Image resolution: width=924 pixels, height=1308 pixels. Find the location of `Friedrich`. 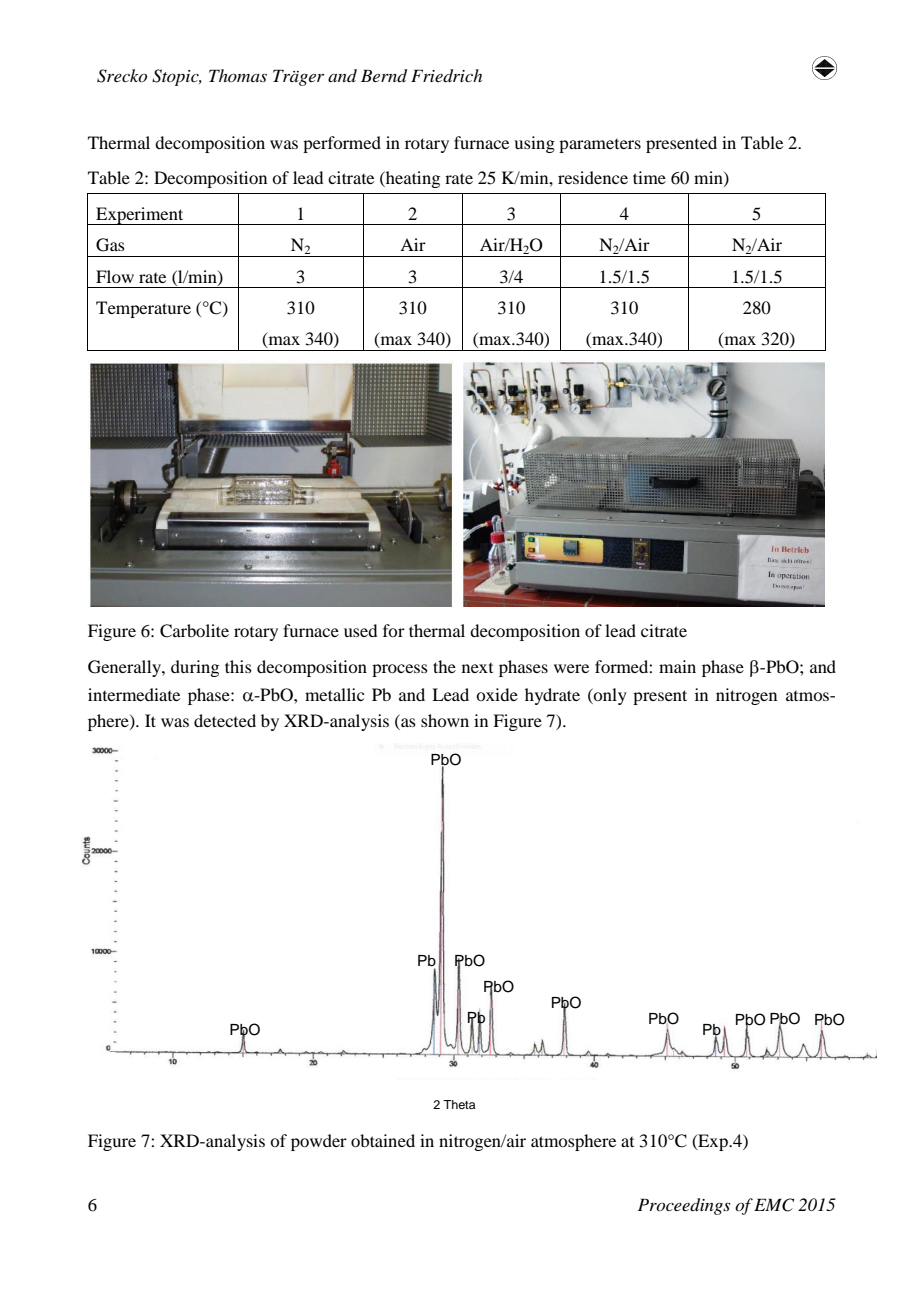

Friedrich is located at coordinates (446, 76).
